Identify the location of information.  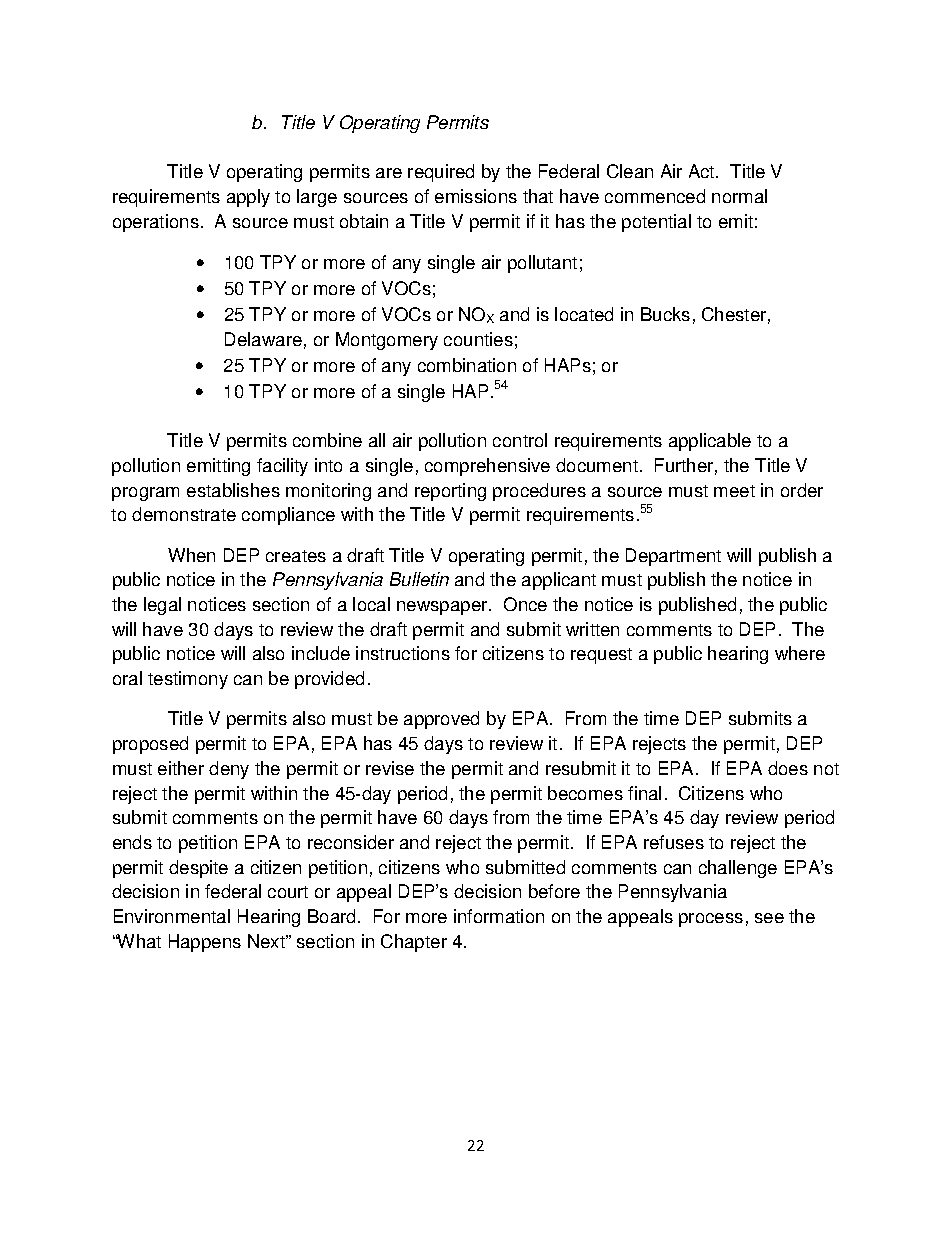
(499, 916).
